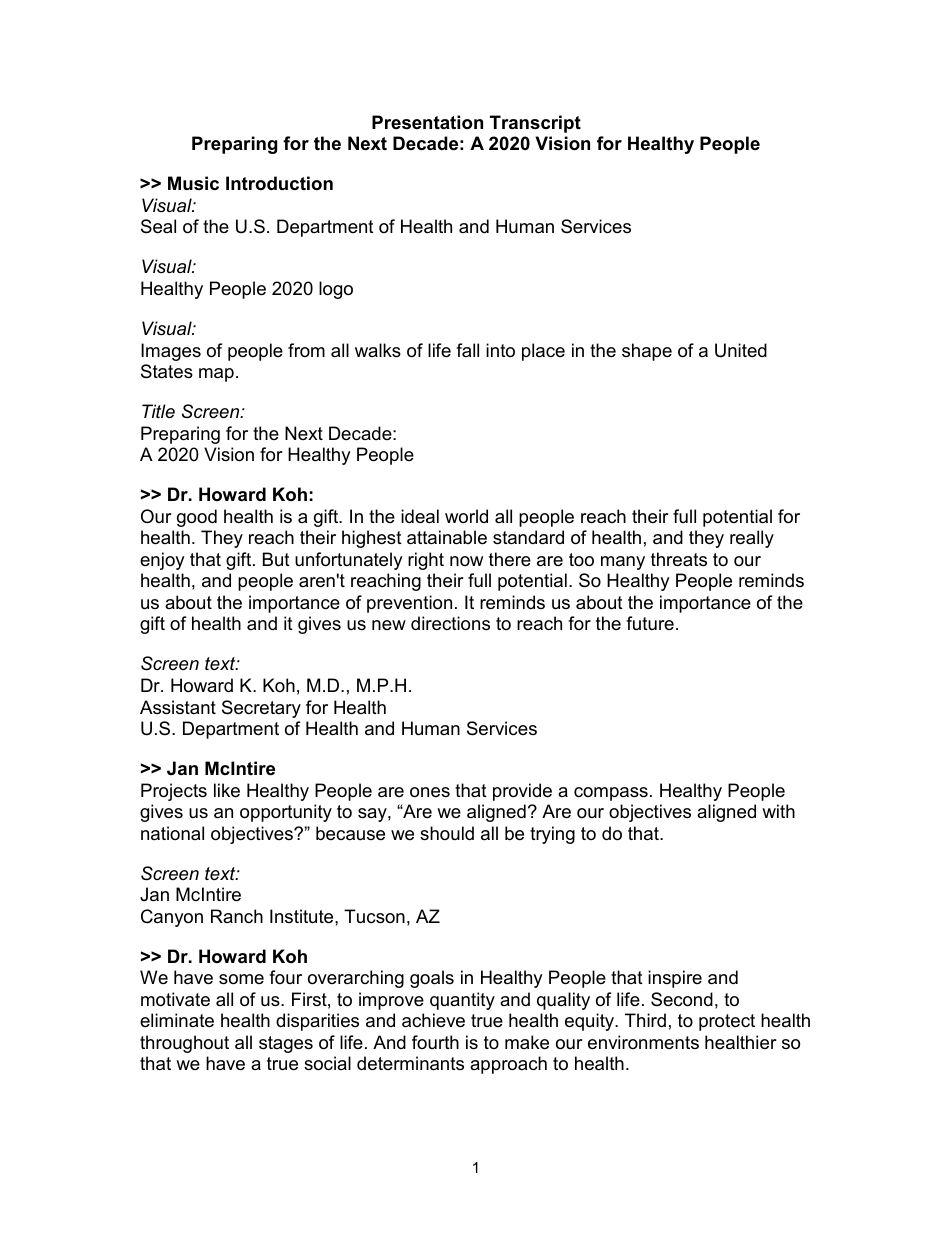 Image resolution: width=952 pixels, height=1233 pixels. What do you see at coordinates (433, 1020) in the image?
I see `achieve` at bounding box center [433, 1020].
